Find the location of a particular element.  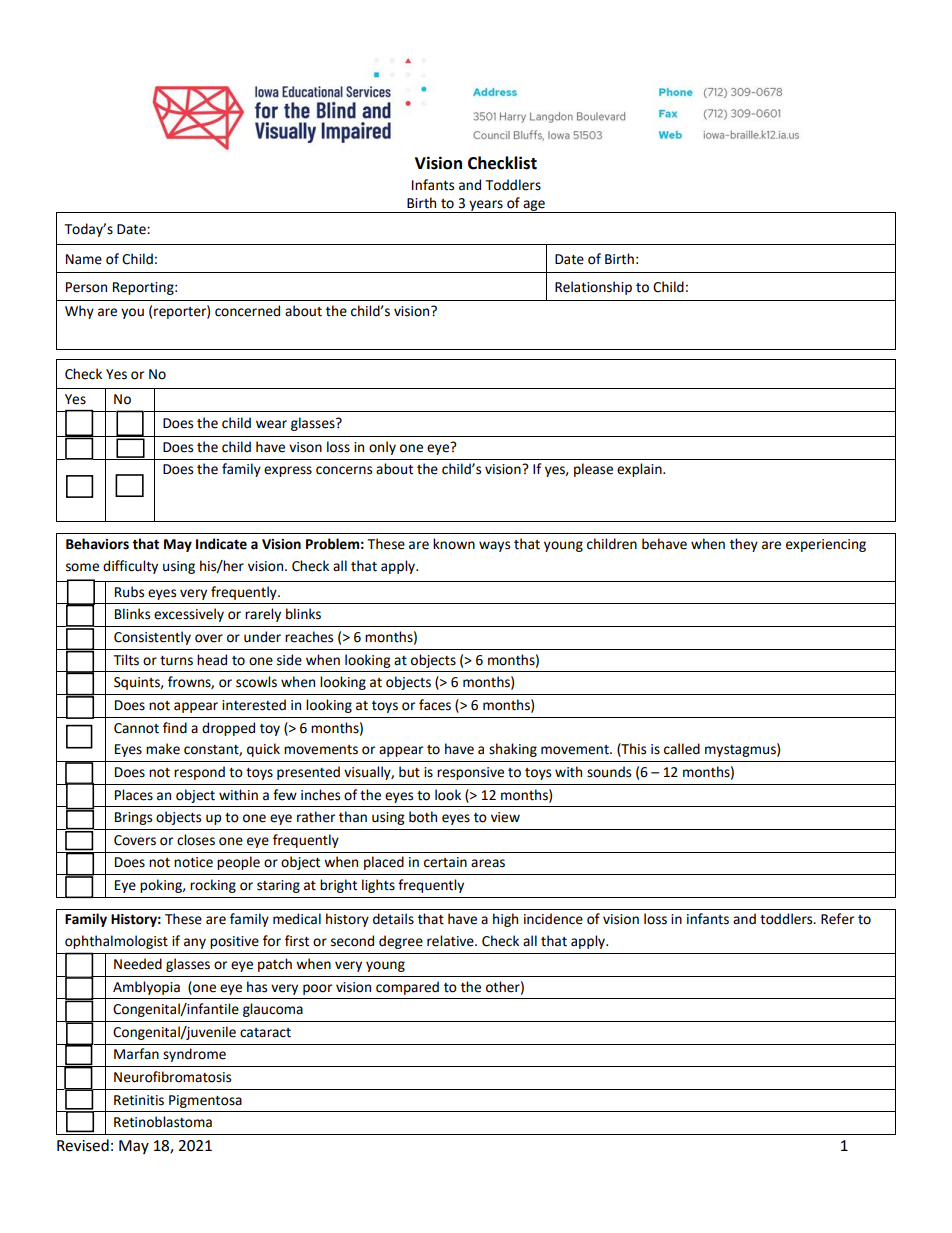

Name is located at coordinates (84, 259).
